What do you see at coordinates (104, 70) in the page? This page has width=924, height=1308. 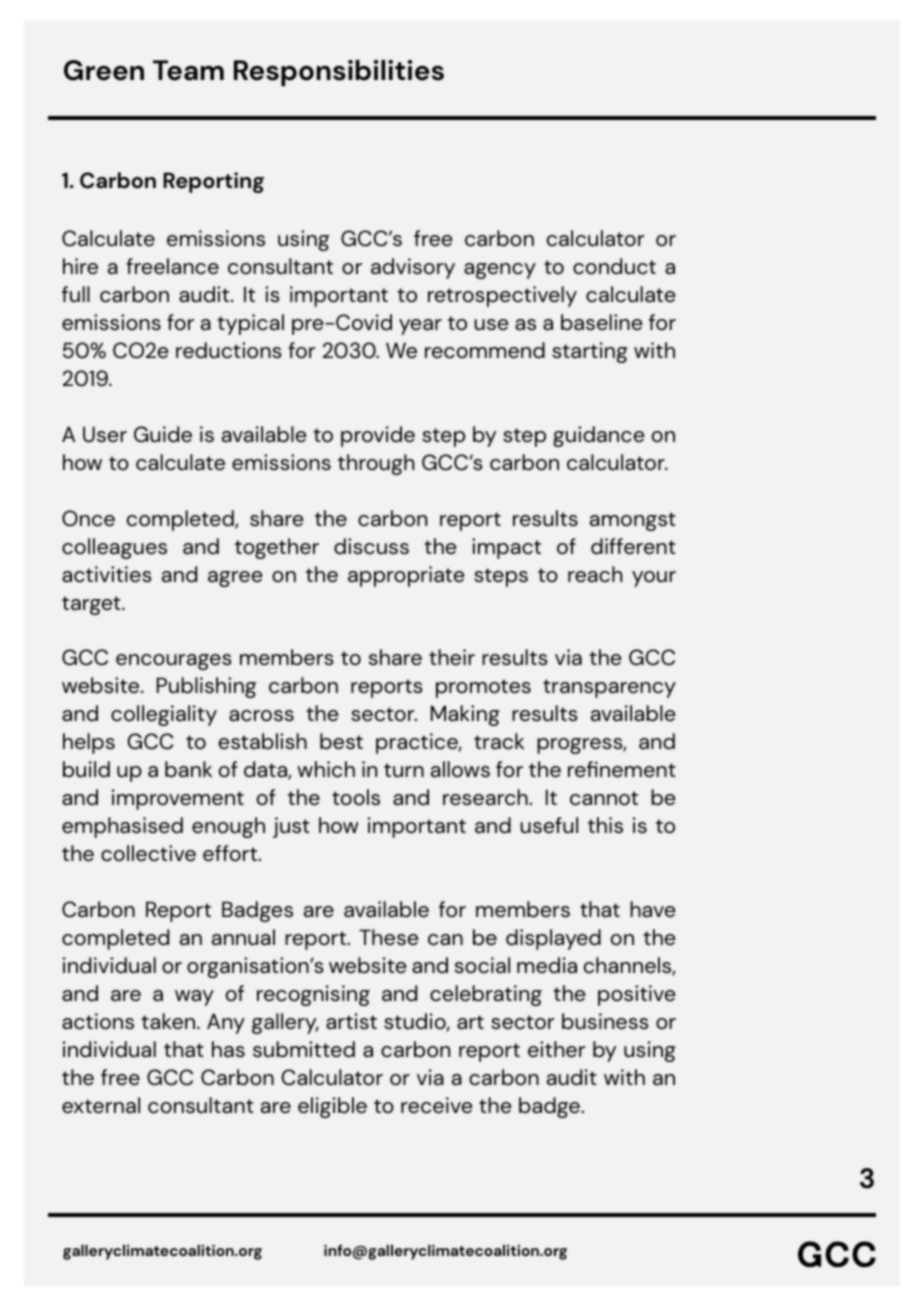 I see `Green` at bounding box center [104, 70].
